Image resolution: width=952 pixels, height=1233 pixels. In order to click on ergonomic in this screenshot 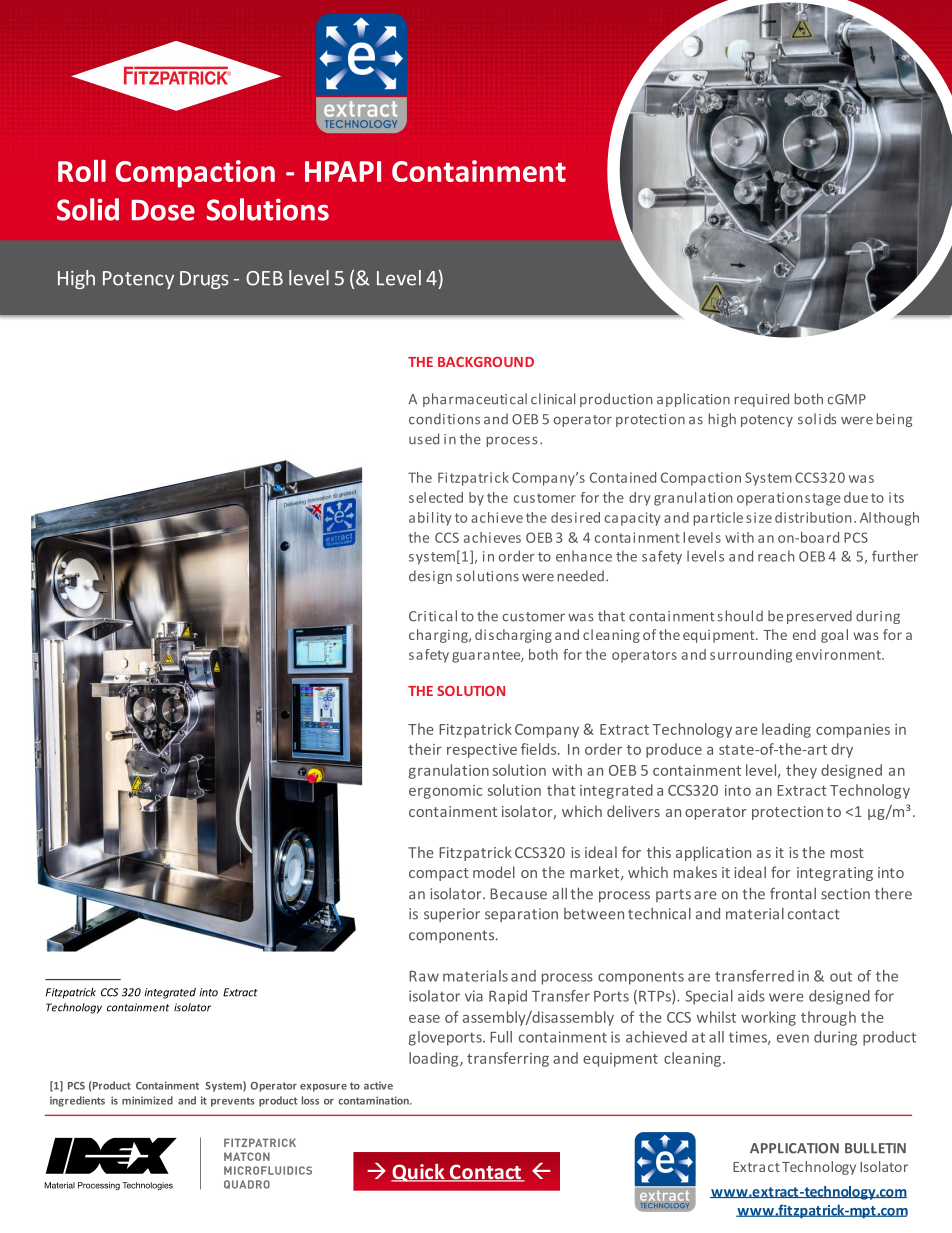, I will do `click(446, 792)`.
